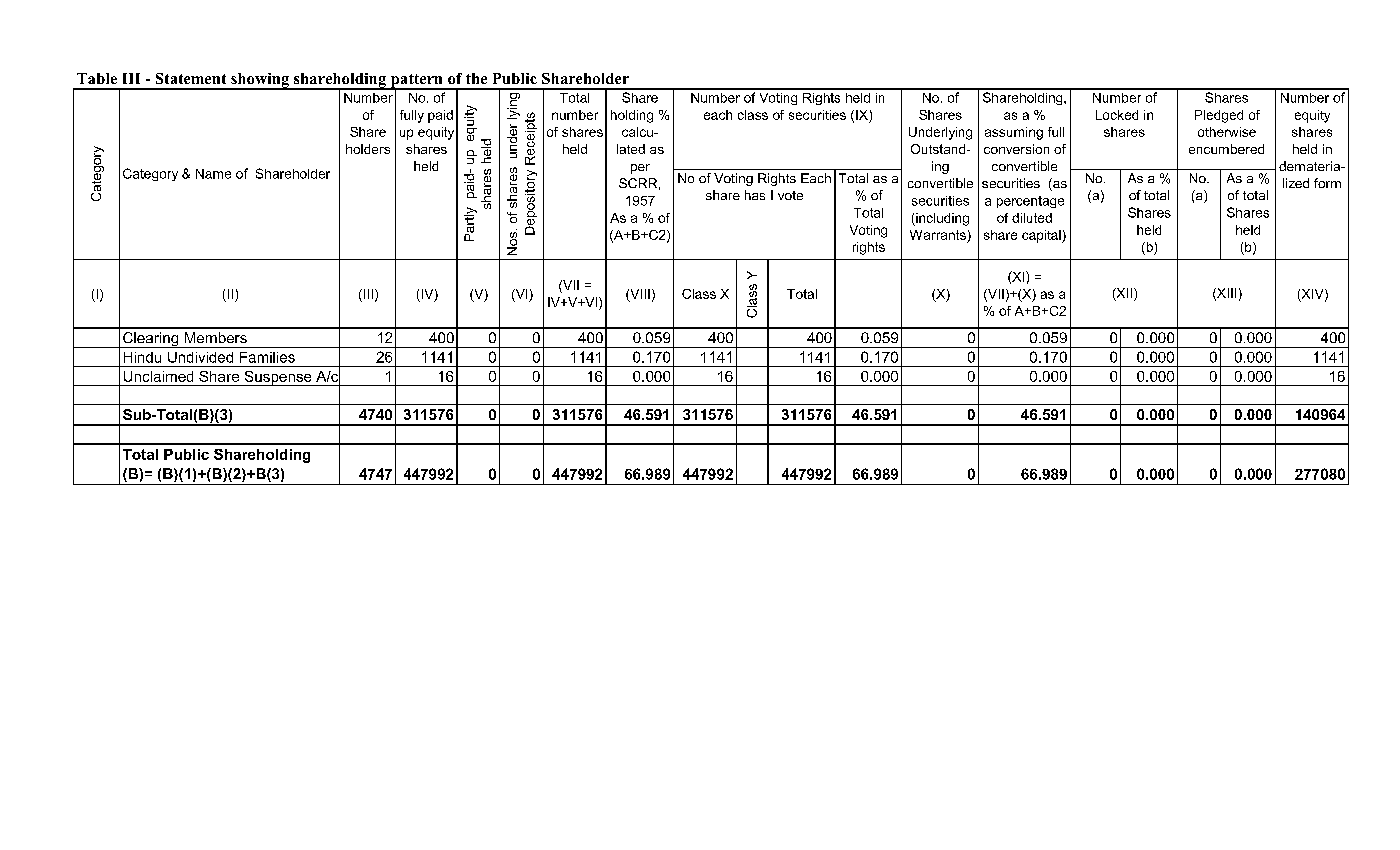  I want to click on Warrants, so click(938, 235).
